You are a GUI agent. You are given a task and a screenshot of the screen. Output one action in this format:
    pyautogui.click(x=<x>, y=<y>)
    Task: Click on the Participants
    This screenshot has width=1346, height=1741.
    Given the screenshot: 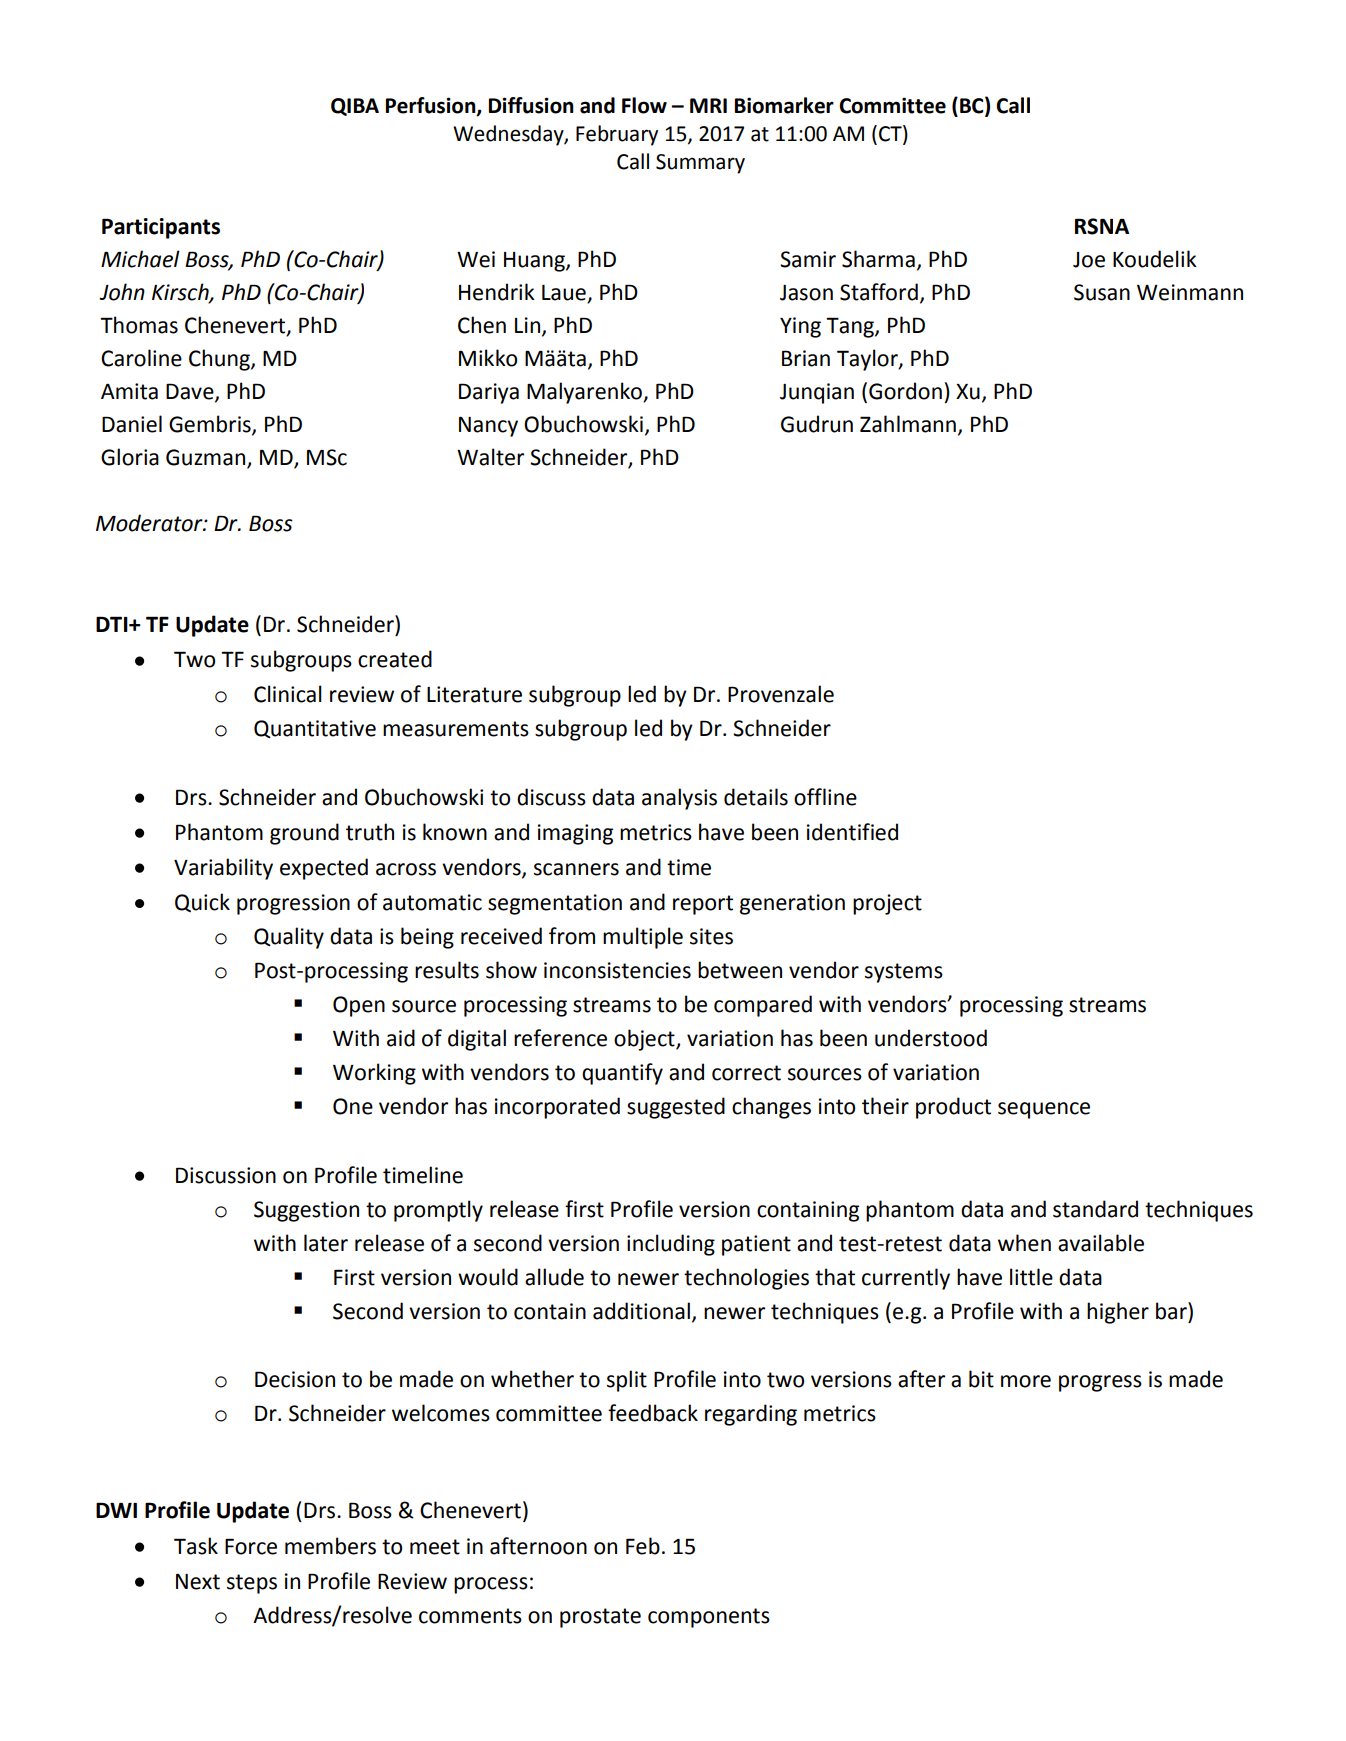 What is the action you would take?
    pyautogui.click(x=161, y=228)
